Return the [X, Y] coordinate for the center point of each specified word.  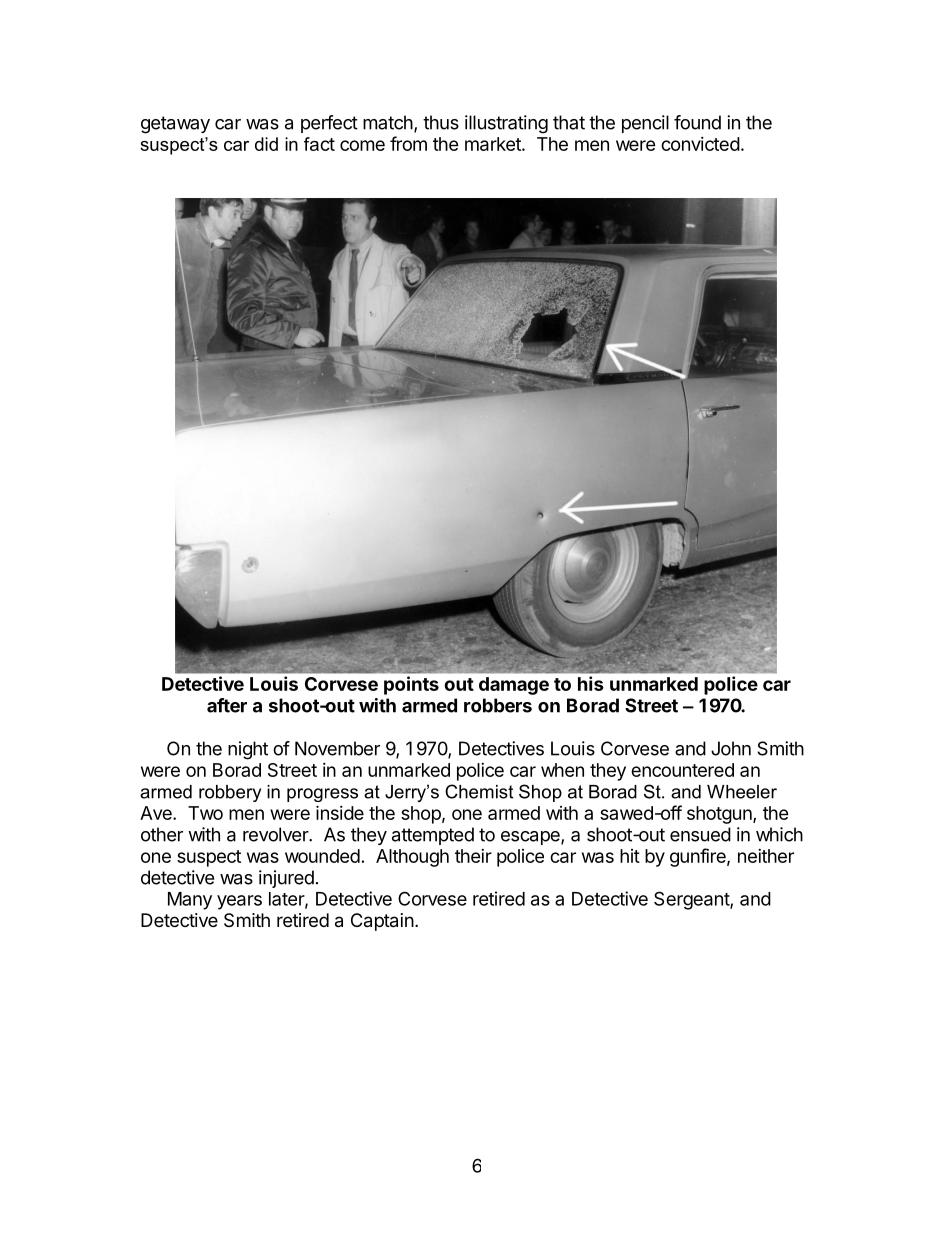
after [227, 705]
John [731, 748]
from [408, 143]
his [591, 683]
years [239, 902]
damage [514, 686]
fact [319, 144]
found [697, 122]
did [266, 144]
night [248, 750]
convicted [700, 144]
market [494, 144]
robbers [498, 705]
